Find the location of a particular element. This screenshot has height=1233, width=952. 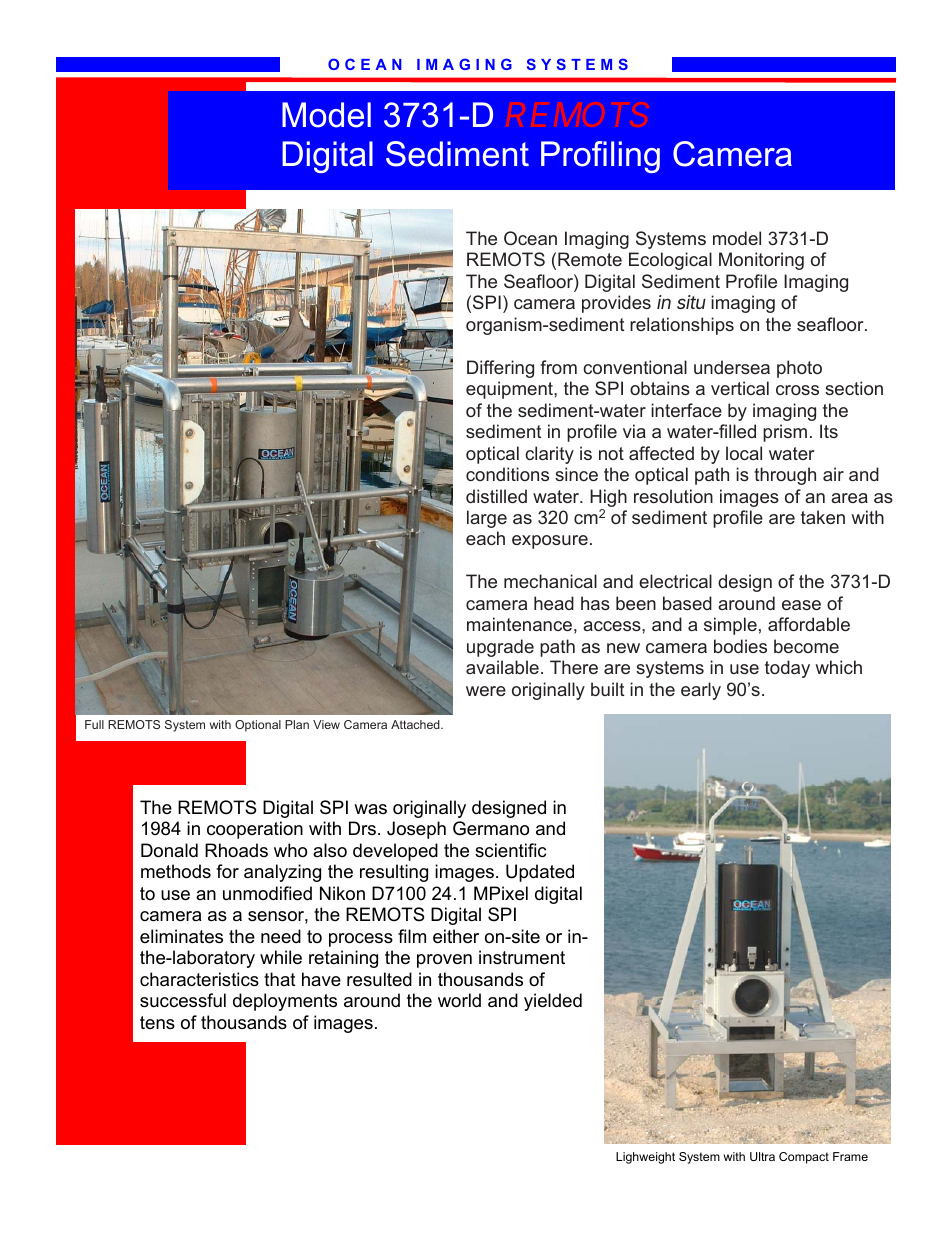

Remote is located at coordinates (590, 259).
